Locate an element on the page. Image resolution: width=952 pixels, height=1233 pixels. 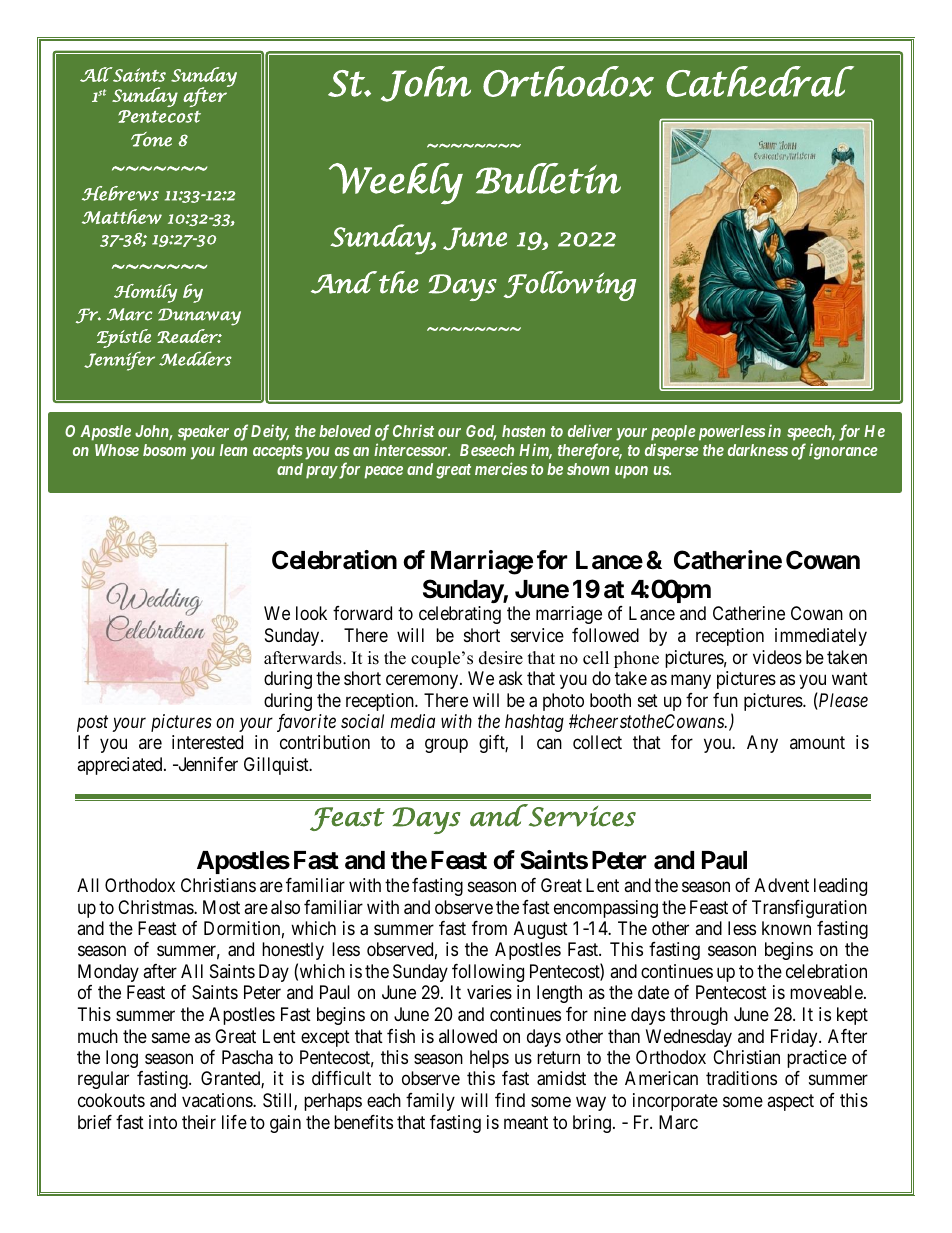
darkness is located at coordinates (758, 450).
